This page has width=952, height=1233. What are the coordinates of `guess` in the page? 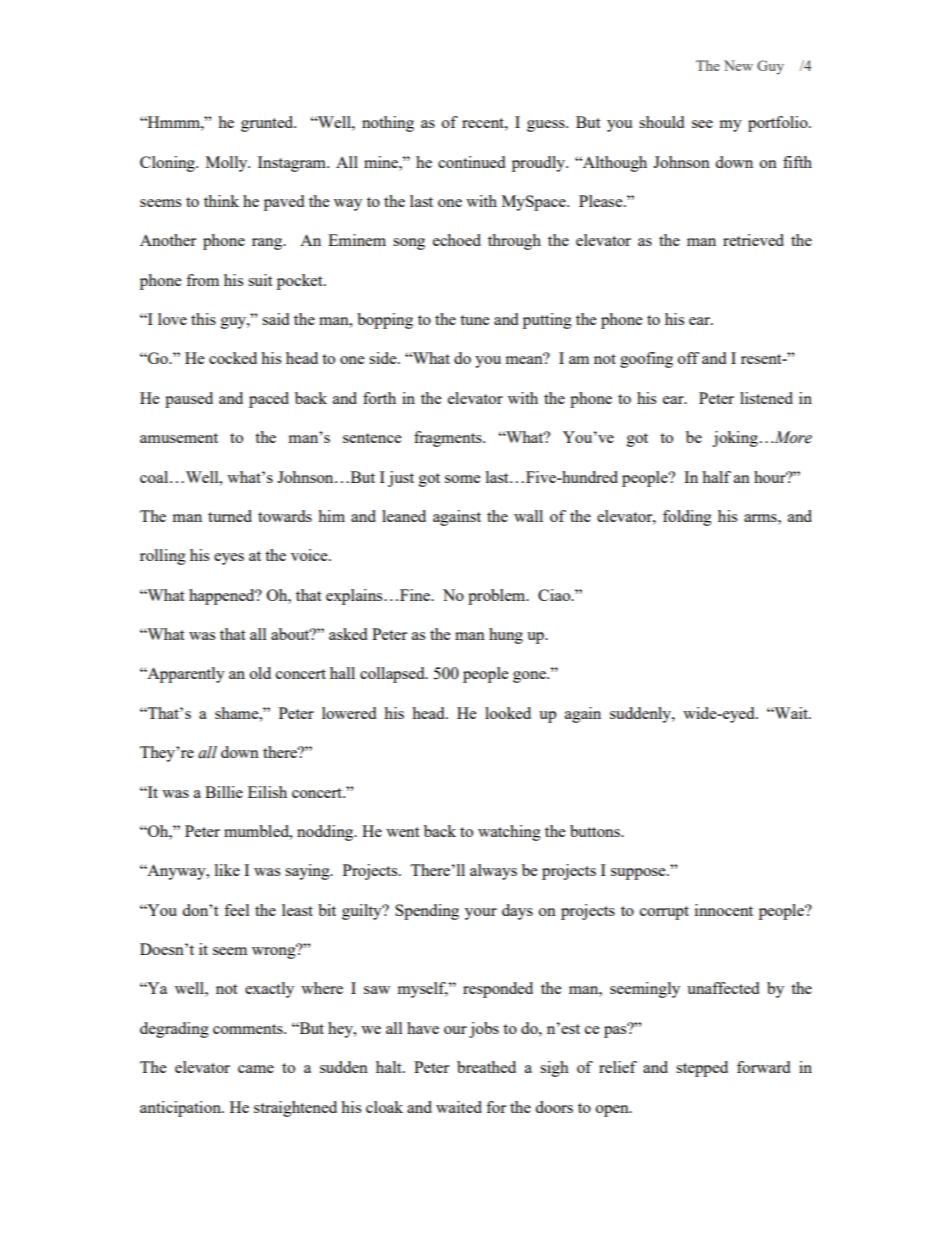 It's located at (547, 126).
